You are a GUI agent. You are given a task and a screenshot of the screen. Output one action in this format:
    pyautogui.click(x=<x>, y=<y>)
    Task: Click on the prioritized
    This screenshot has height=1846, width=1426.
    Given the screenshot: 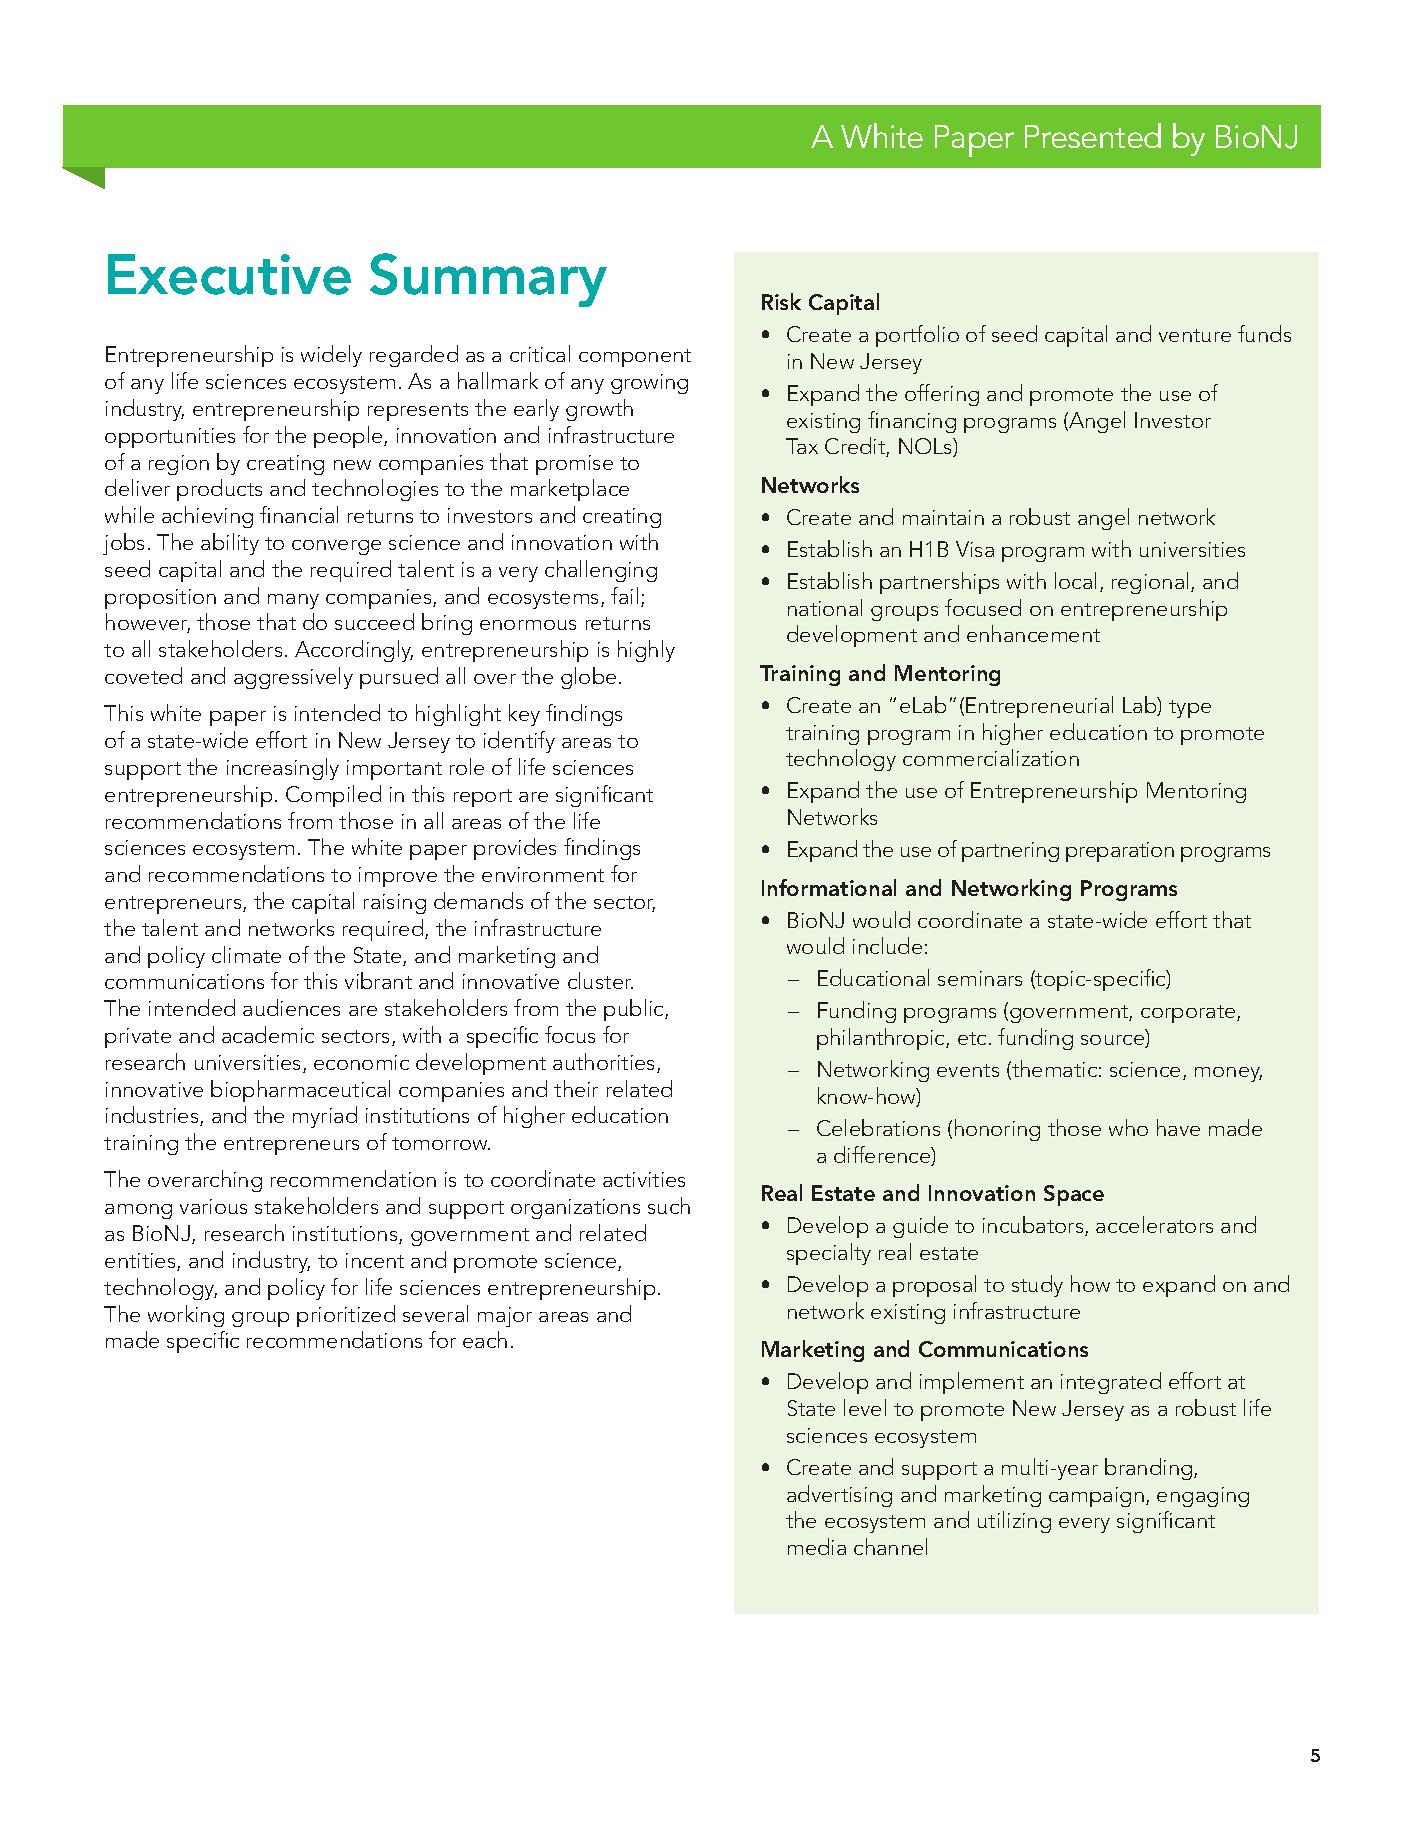 What is the action you would take?
    pyautogui.click(x=346, y=1316)
